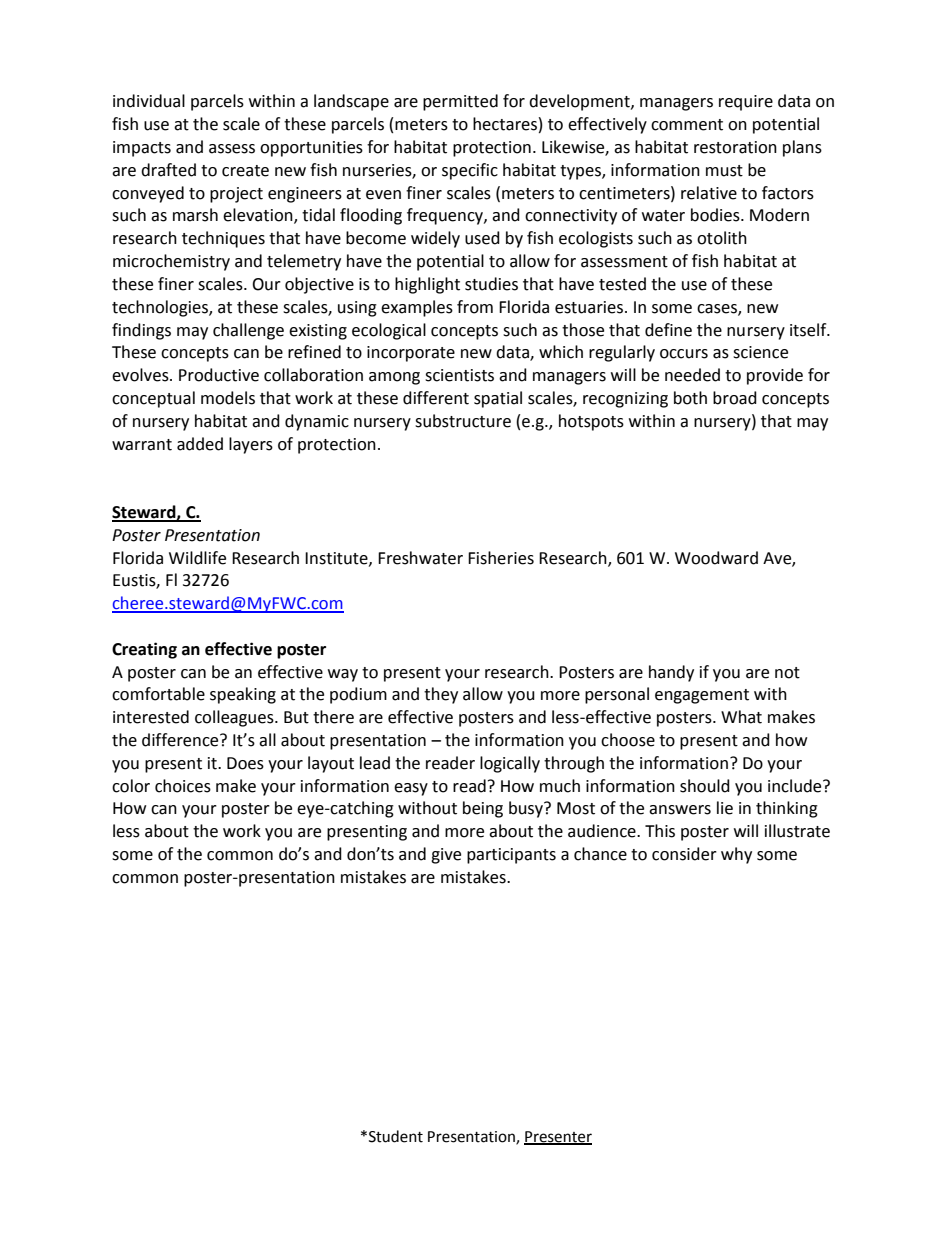 This document has height=1233, width=952. What do you see at coordinates (735, 398) in the document?
I see `broad` at bounding box center [735, 398].
